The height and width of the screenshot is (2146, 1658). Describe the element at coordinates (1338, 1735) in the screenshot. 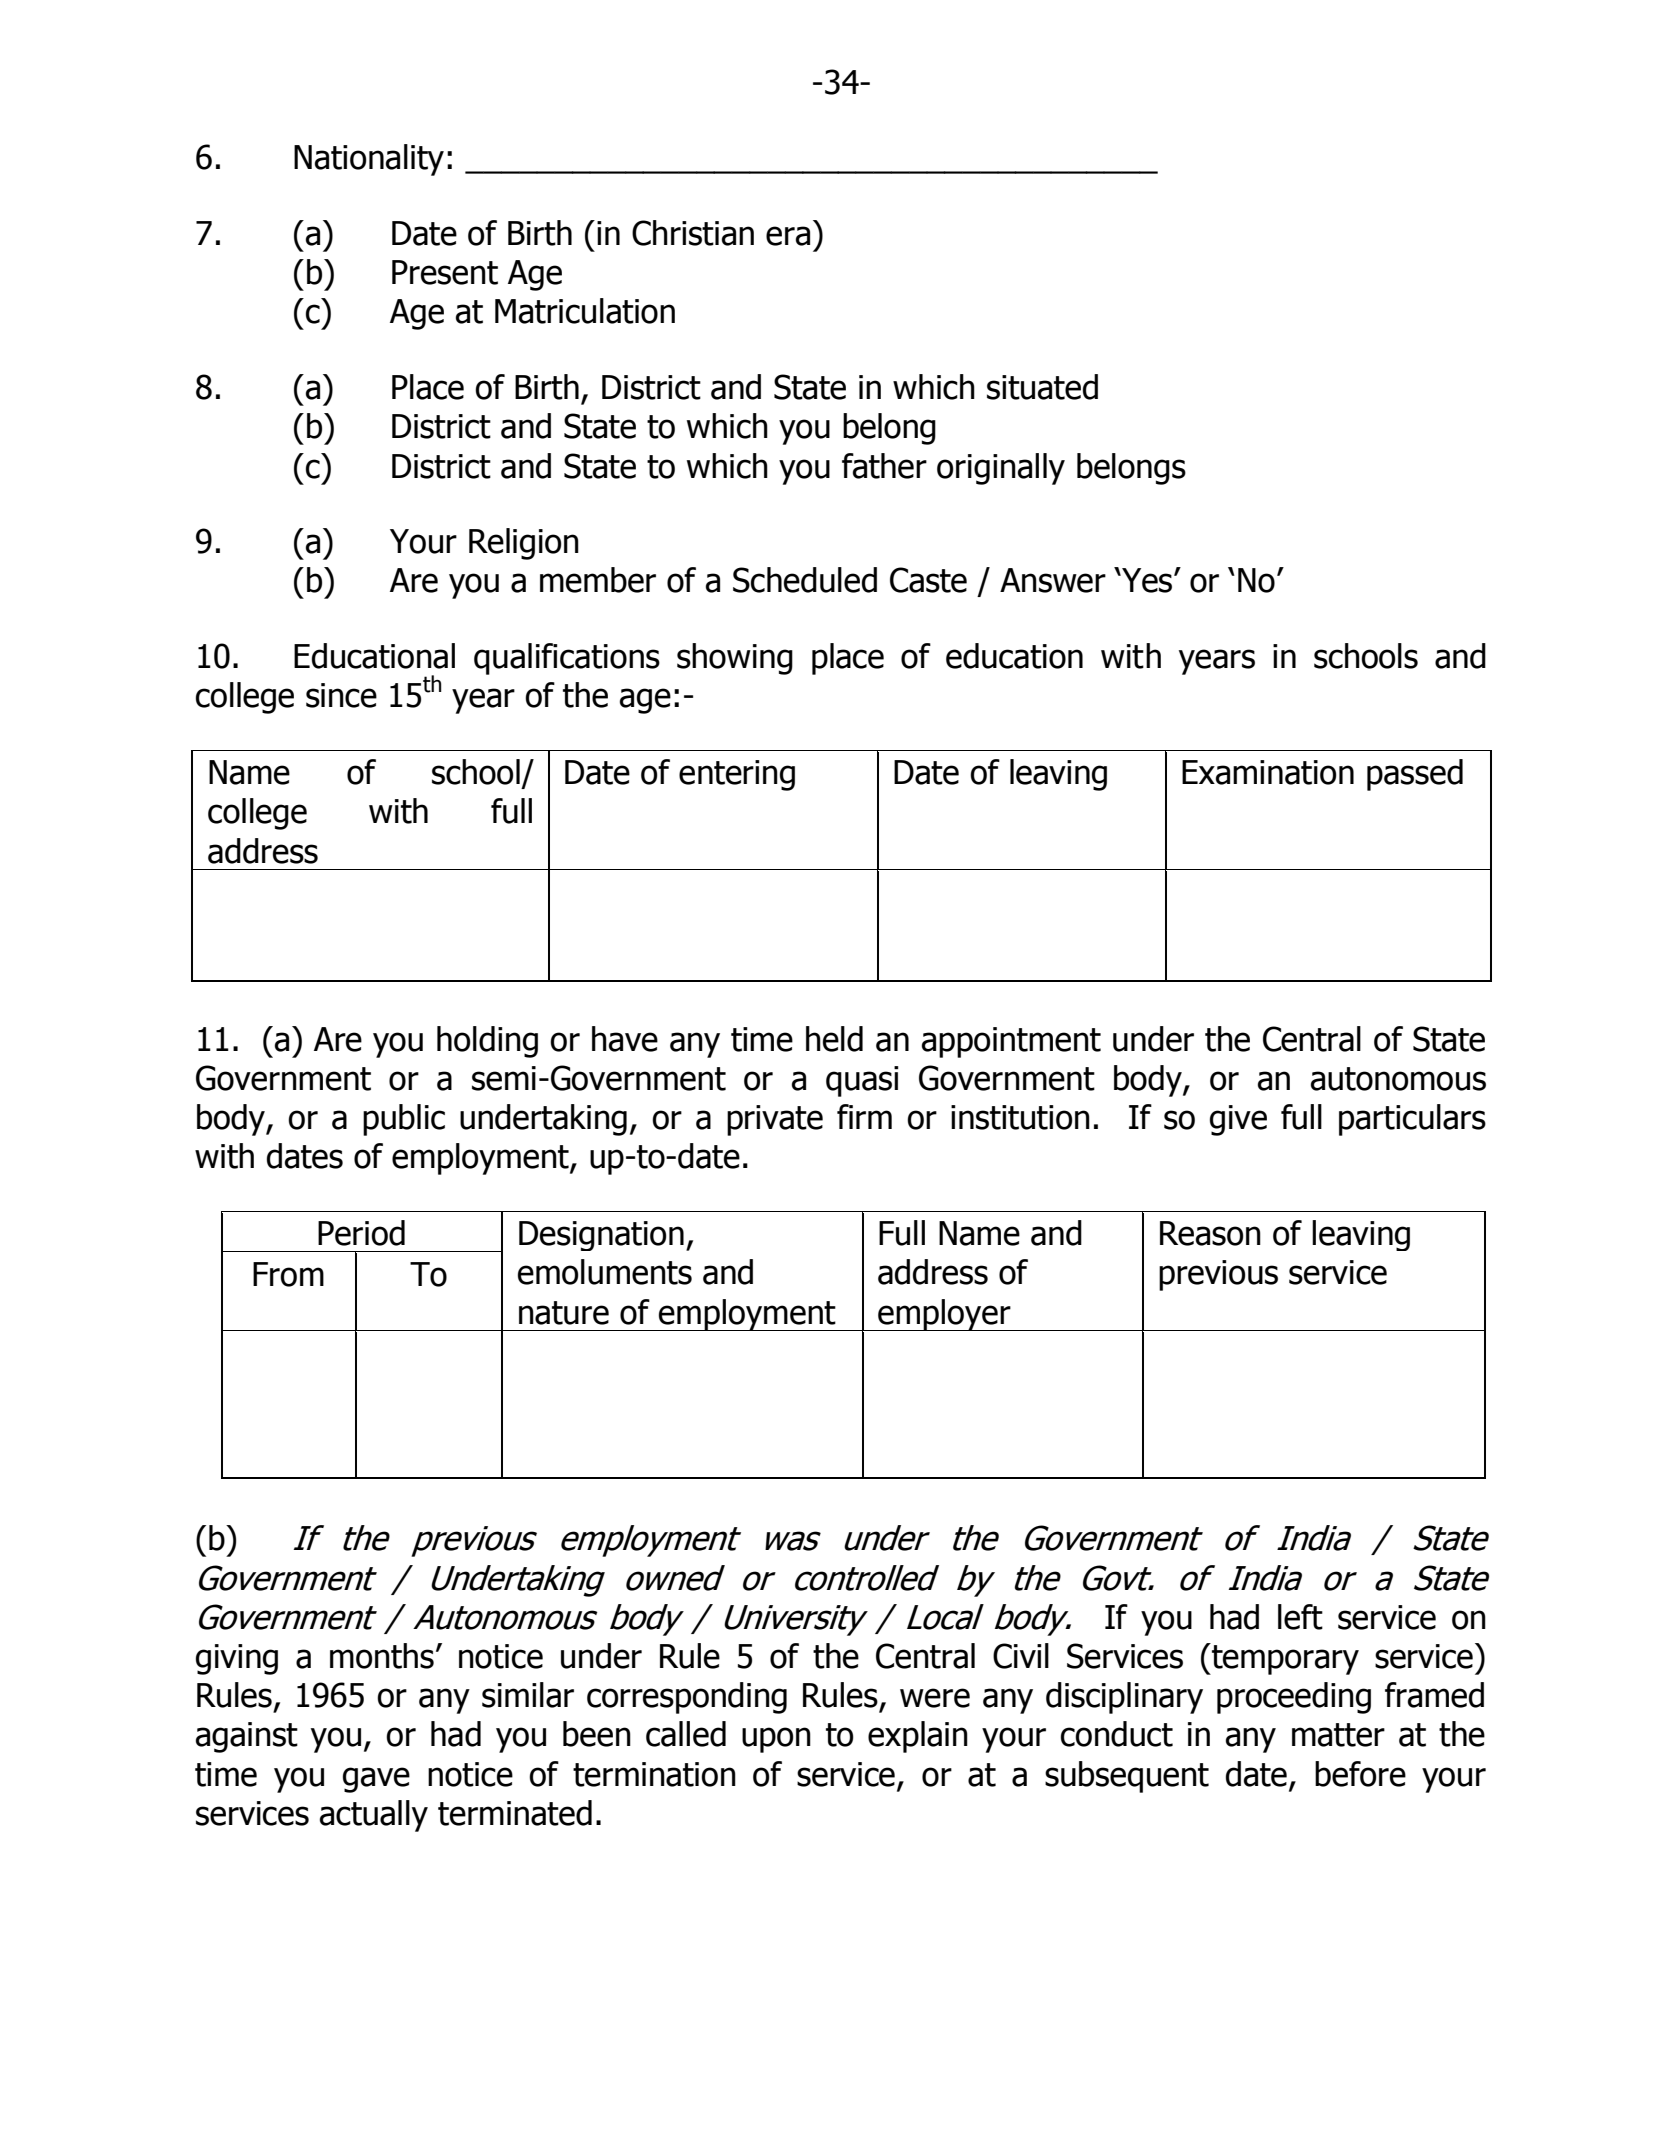

I see `matter` at that location.
